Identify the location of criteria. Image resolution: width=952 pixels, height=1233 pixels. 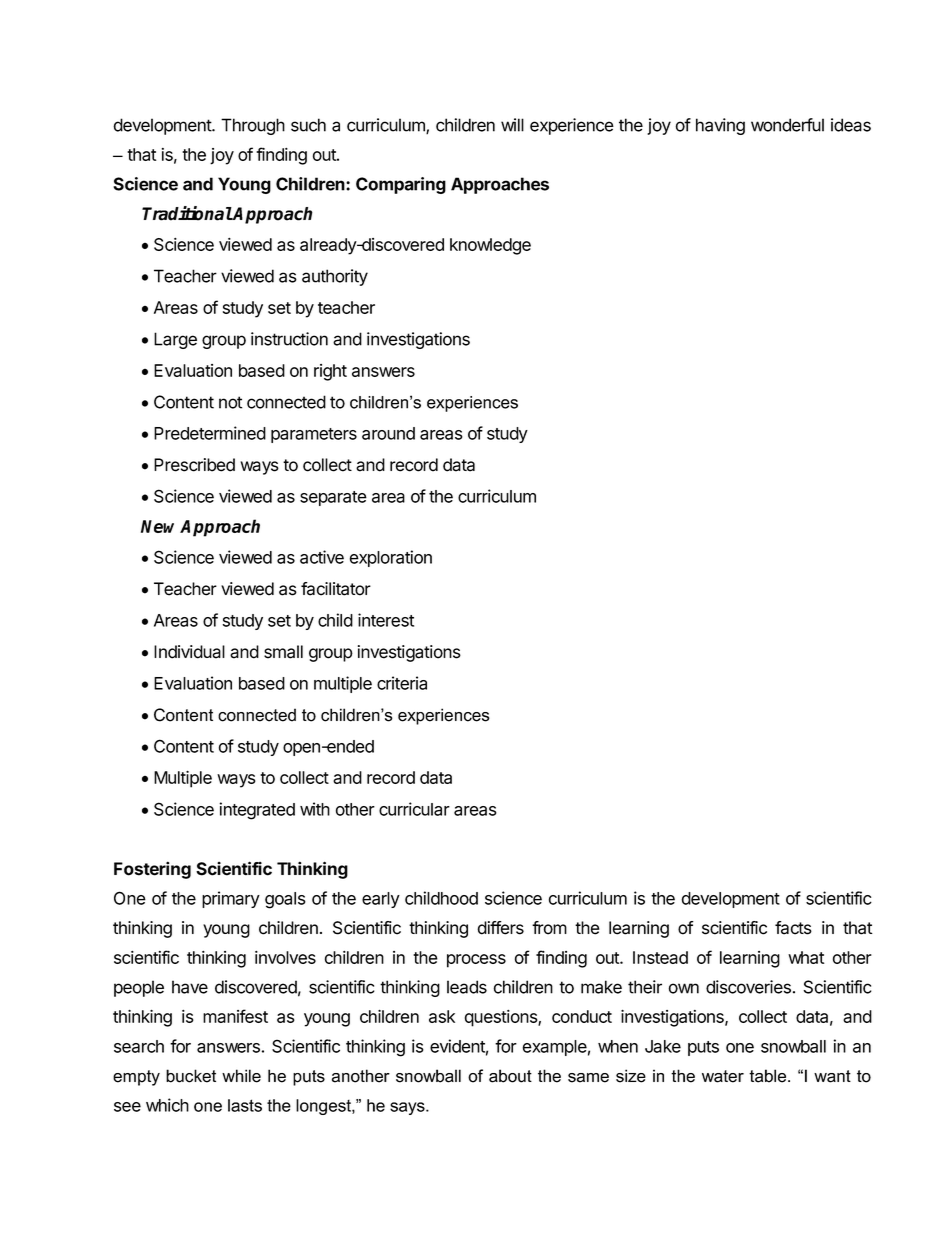
(402, 683).
